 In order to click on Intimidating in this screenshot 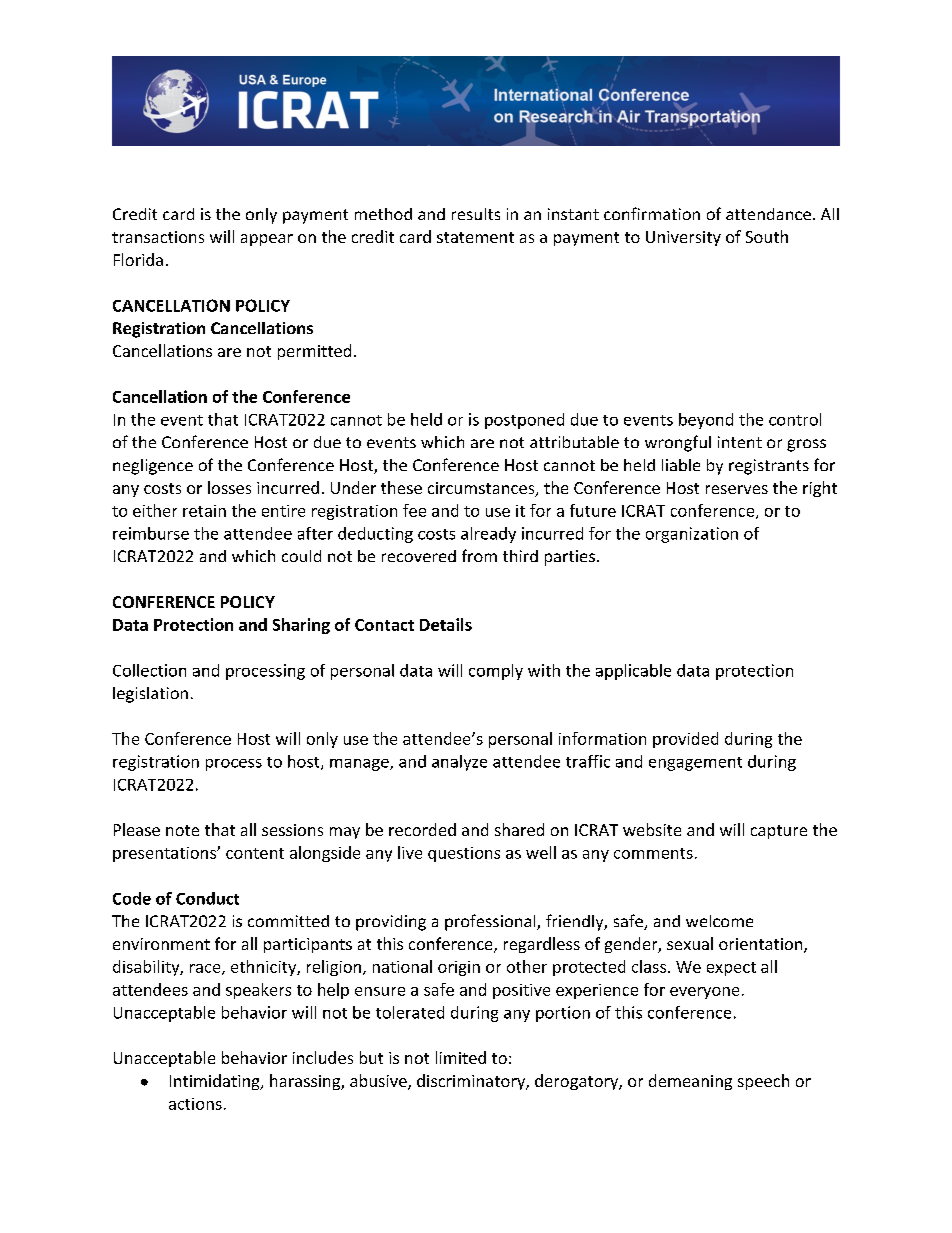, I will do `click(216, 1082)`.
